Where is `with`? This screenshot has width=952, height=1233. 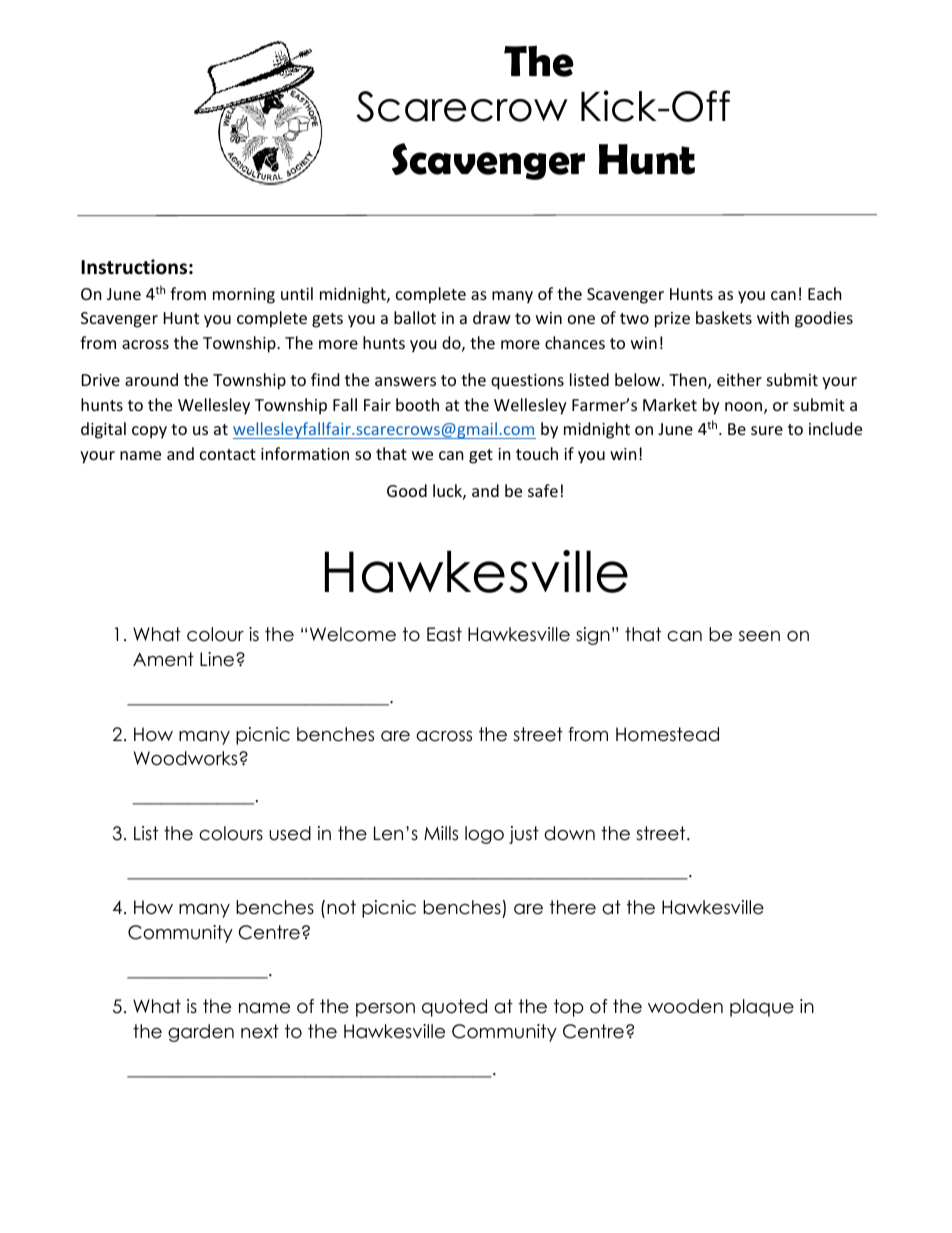 with is located at coordinates (773, 317).
